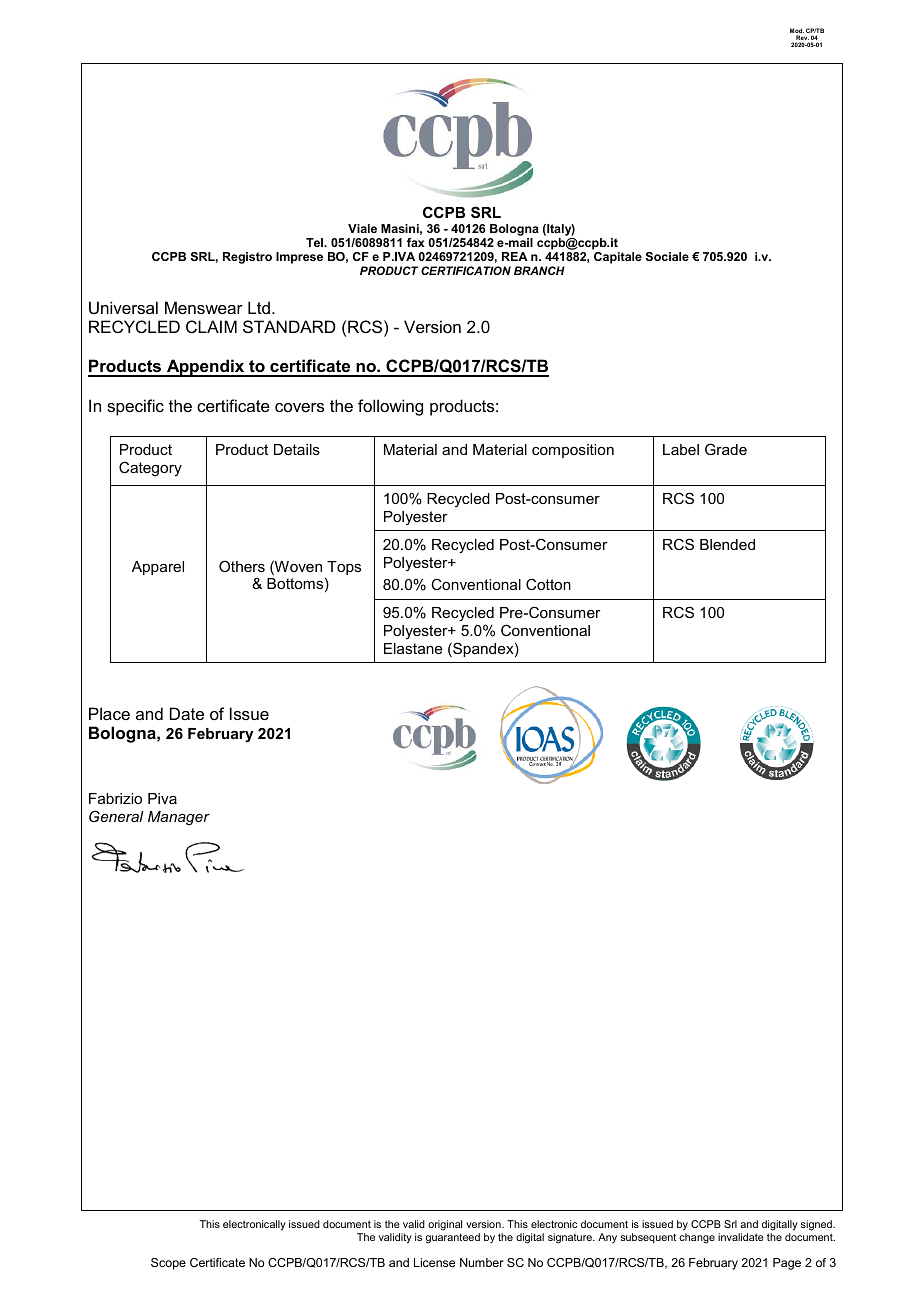 The height and width of the screenshot is (1308, 924). What do you see at coordinates (548, 584) in the screenshot?
I see `Cotton` at bounding box center [548, 584].
